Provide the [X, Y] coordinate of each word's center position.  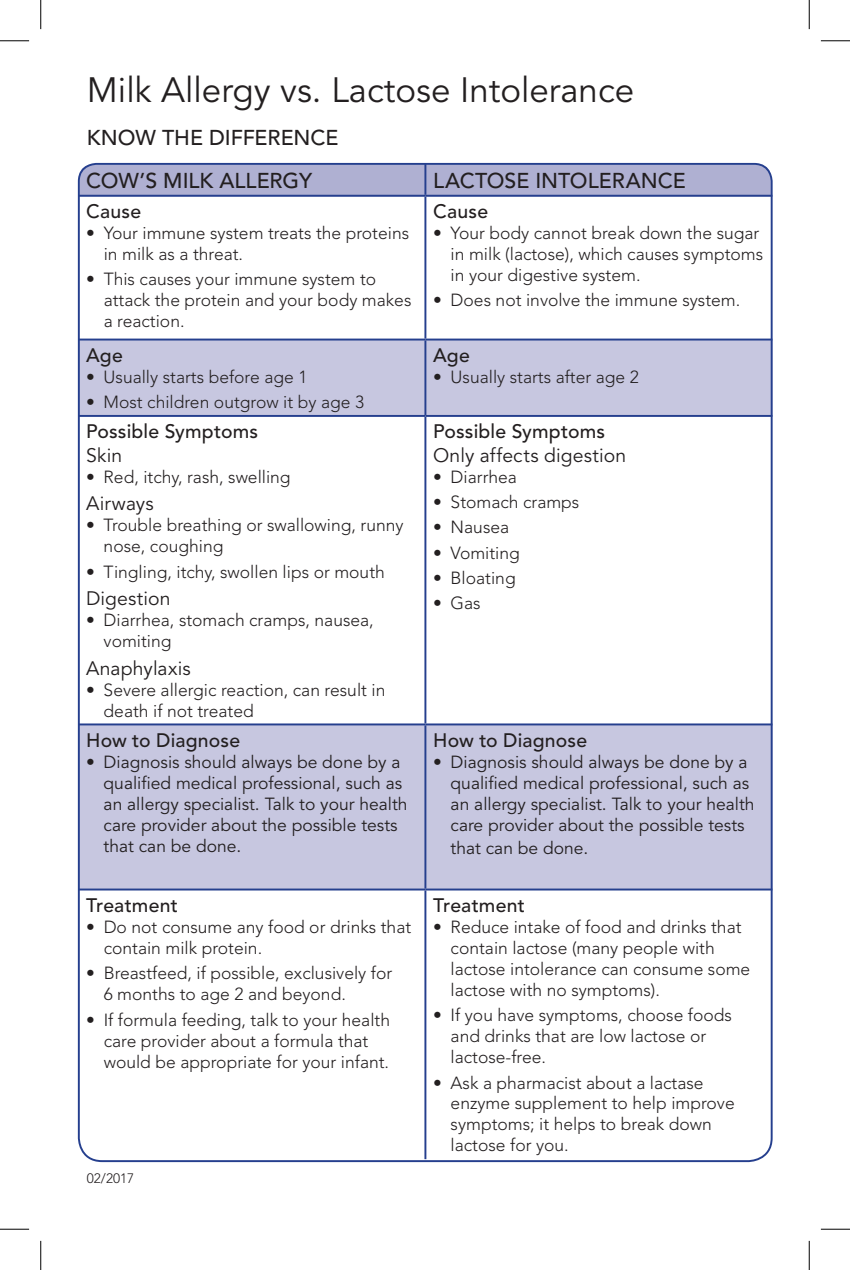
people [650, 949]
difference [274, 137]
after [573, 376]
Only [454, 457]
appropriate [226, 1064]
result [346, 689]
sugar [738, 236]
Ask [464, 1082]
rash [203, 476]
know [122, 137]
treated [225, 710]
